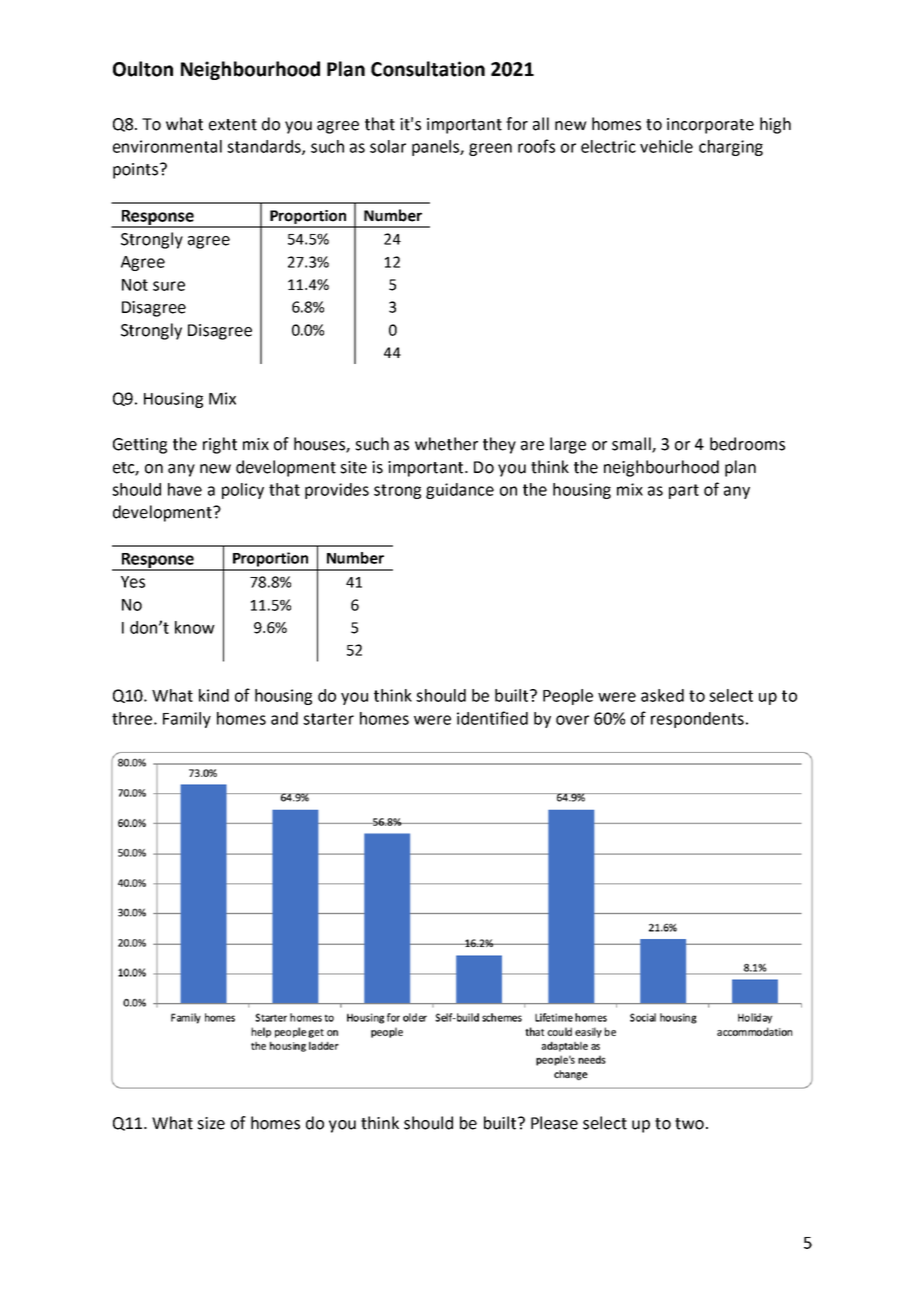 This page has height=1308, width=924. What do you see at coordinates (195, 627) in the page?
I see `know` at bounding box center [195, 627].
